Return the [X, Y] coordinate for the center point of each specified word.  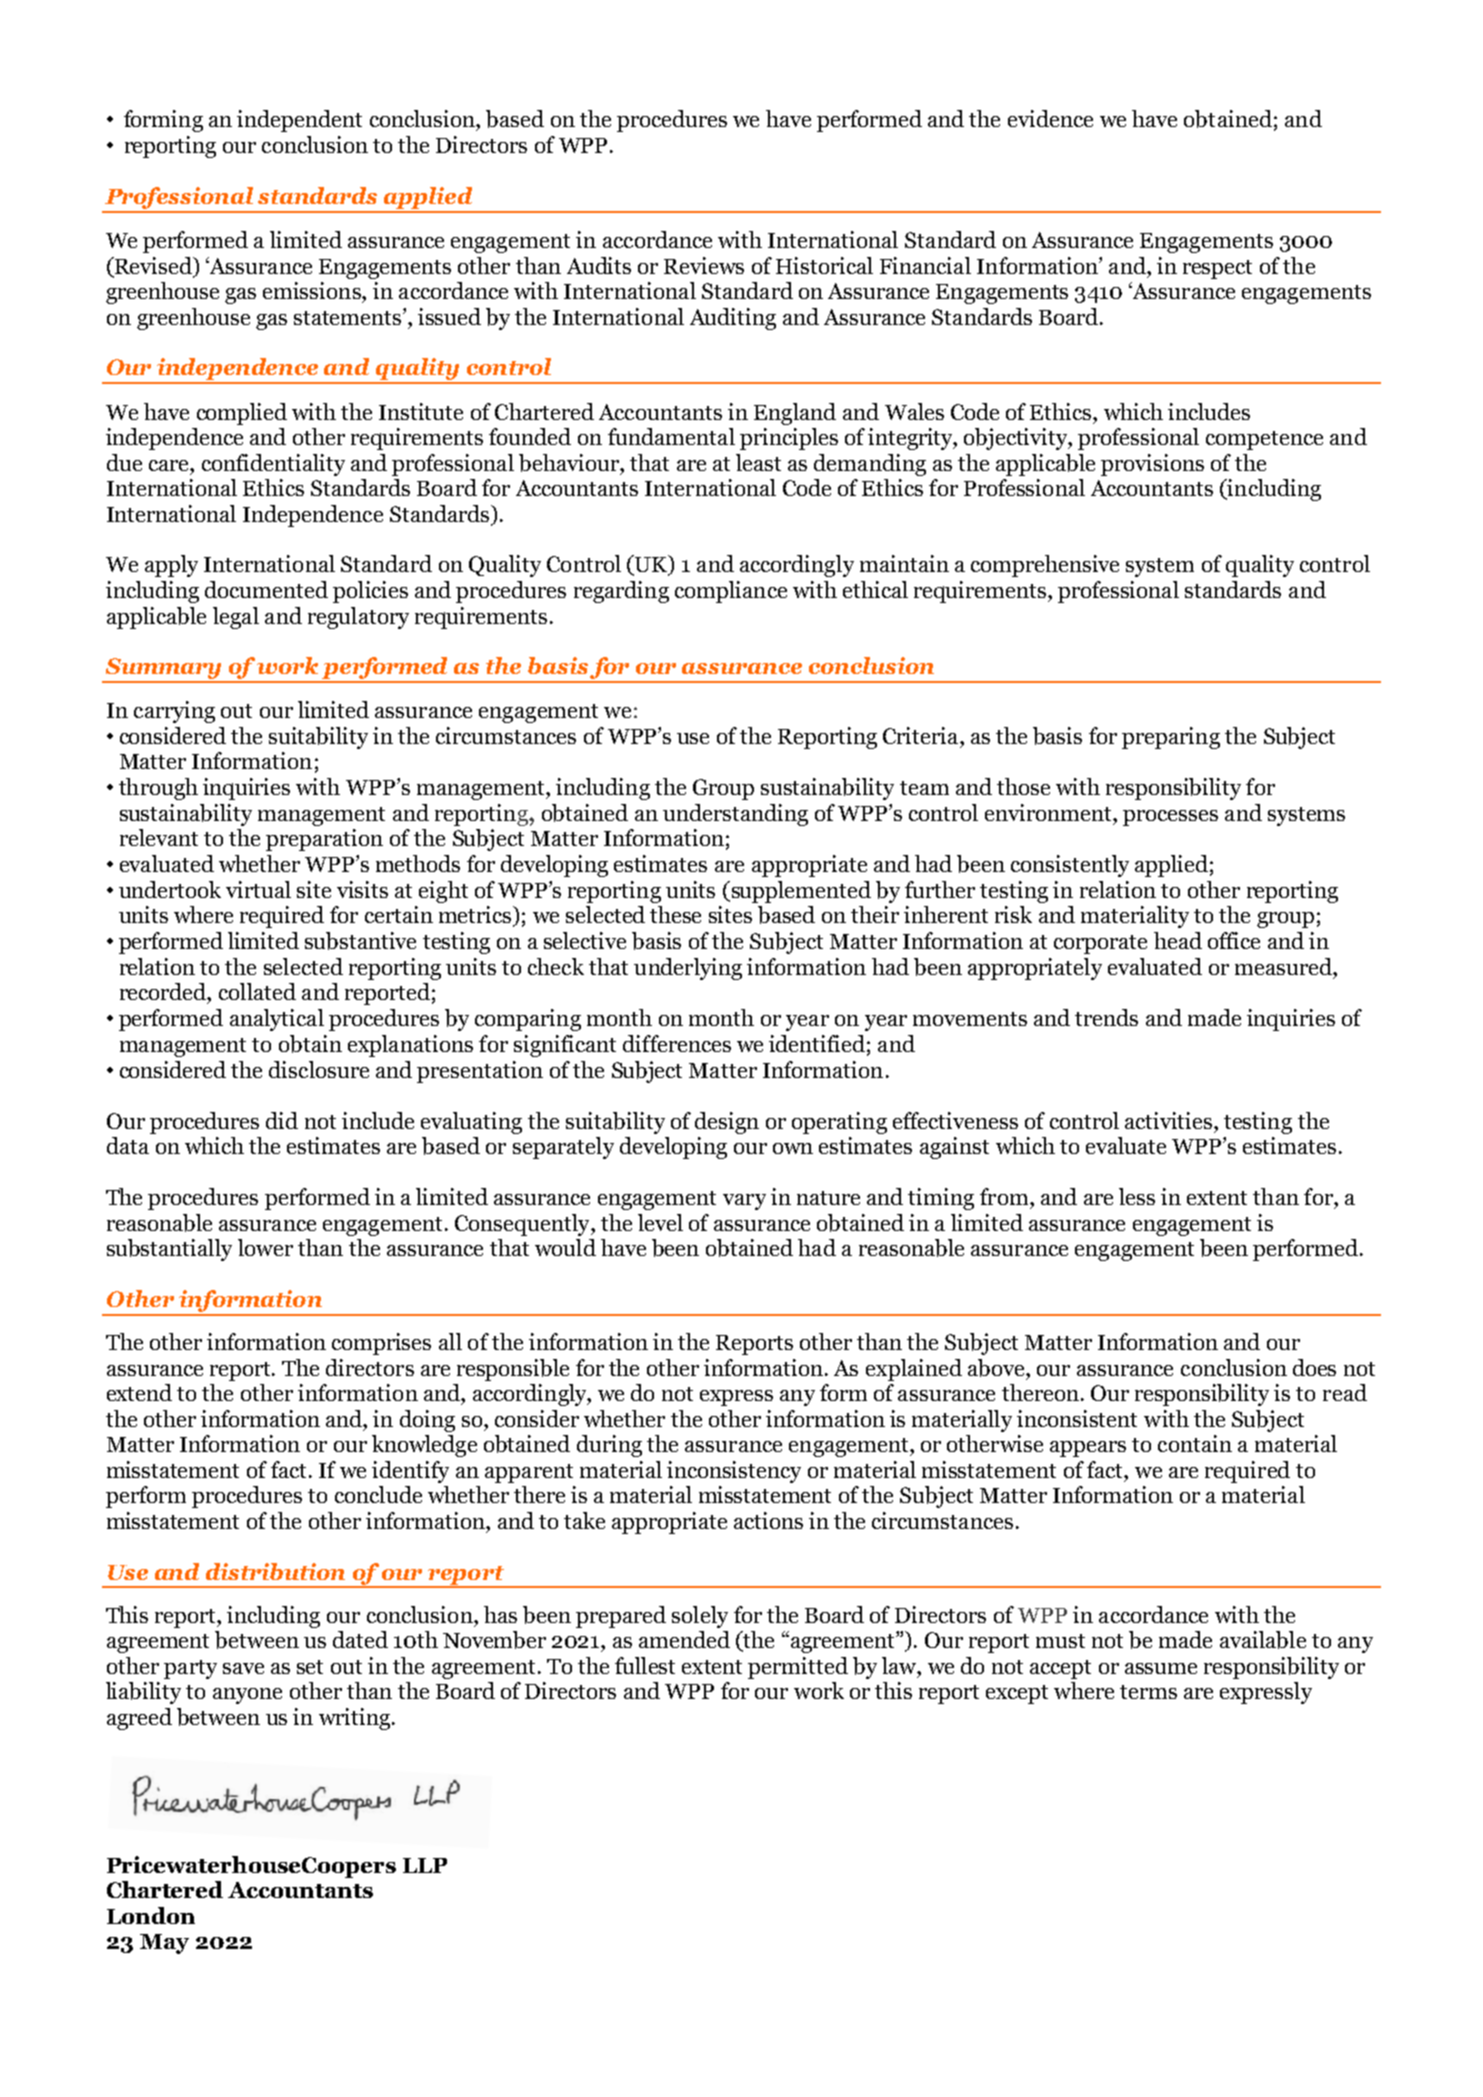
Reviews [704, 265]
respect [1217, 269]
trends [1106, 1017]
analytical [277, 1020]
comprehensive [1045, 566]
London [151, 1915]
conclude [378, 1494]
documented [266, 589]
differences [677, 1043]
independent [299, 121]
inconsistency [734, 1472]
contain [1195, 1443]
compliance [731, 592]
